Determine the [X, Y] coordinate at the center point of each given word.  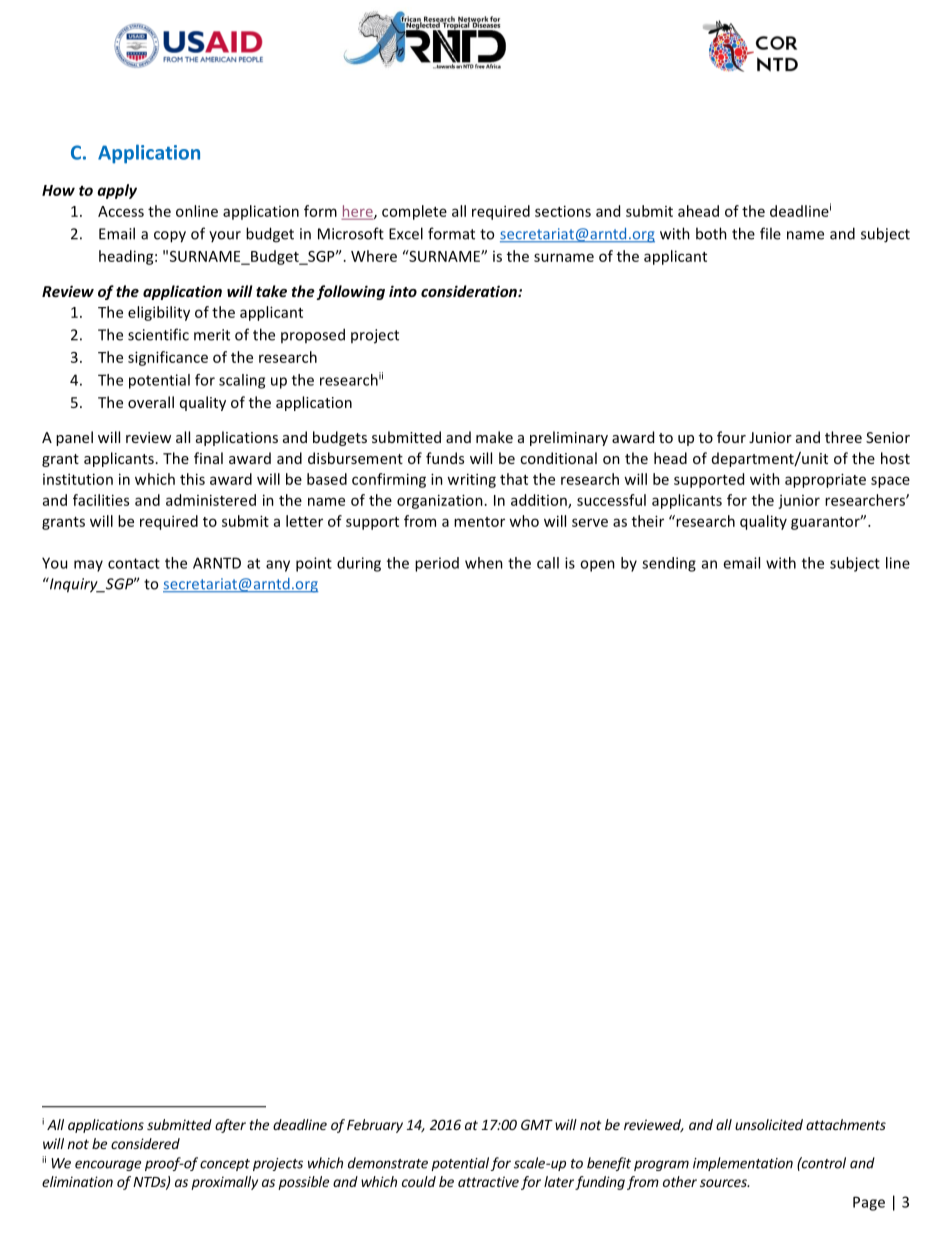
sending [669, 564]
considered [145, 1143]
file [770, 233]
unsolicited [769, 1124]
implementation [743, 1164]
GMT [537, 1124]
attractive [488, 1181]
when [484, 563]
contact [134, 563]
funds [445, 458]
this [192, 479]
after [230, 1126]
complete [414, 212]
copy [170, 237]
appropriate [825, 480]
